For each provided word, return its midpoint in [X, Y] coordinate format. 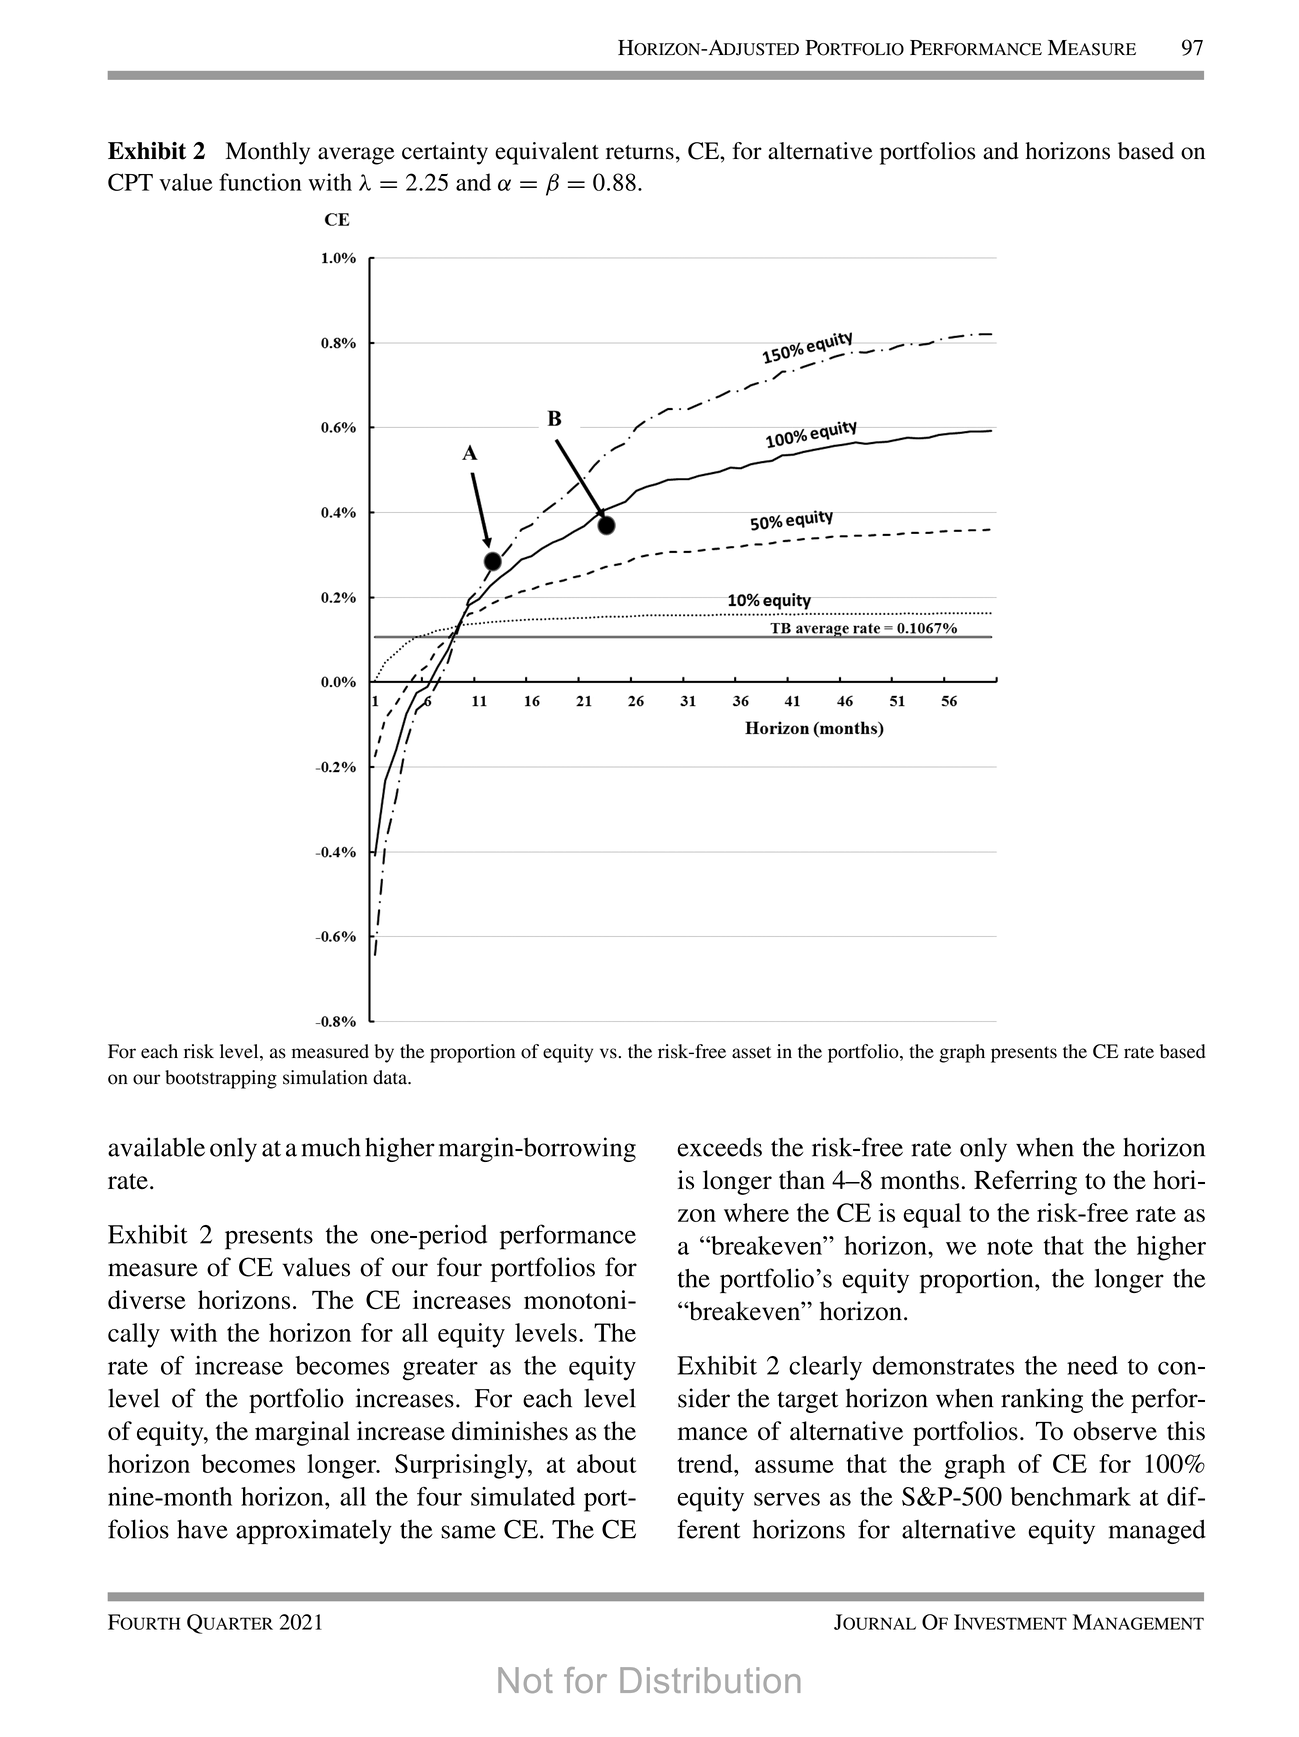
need [1092, 1365]
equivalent [547, 153]
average [356, 156]
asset [751, 1052]
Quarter [230, 1624]
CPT [130, 182]
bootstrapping [221, 1079]
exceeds [719, 1147]
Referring [1025, 1182]
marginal [302, 1433]
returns [640, 152]
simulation [325, 1077]
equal [932, 1215]
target [808, 1402]
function [260, 182]
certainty [445, 153]
